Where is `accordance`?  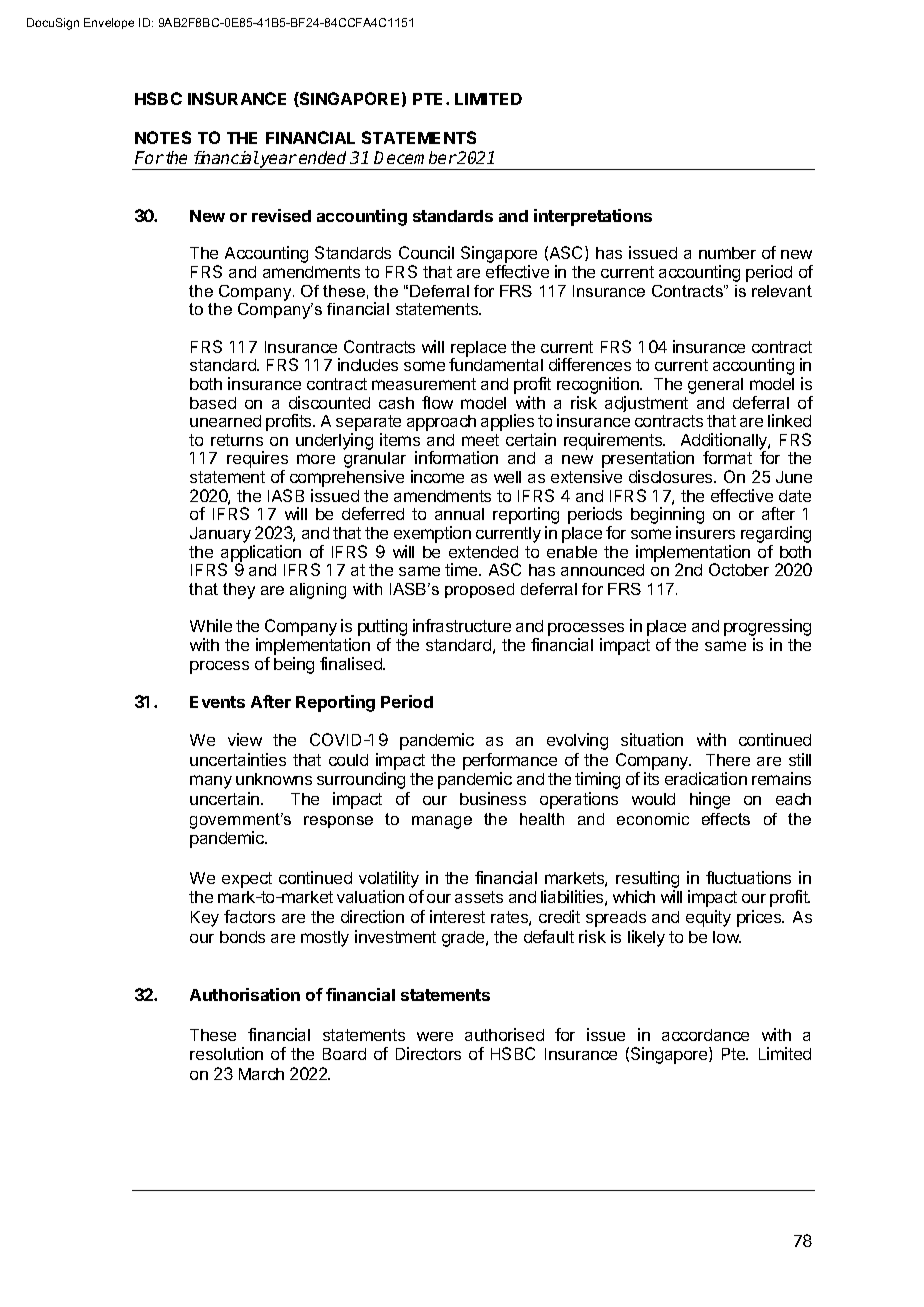 accordance is located at coordinates (705, 1035).
